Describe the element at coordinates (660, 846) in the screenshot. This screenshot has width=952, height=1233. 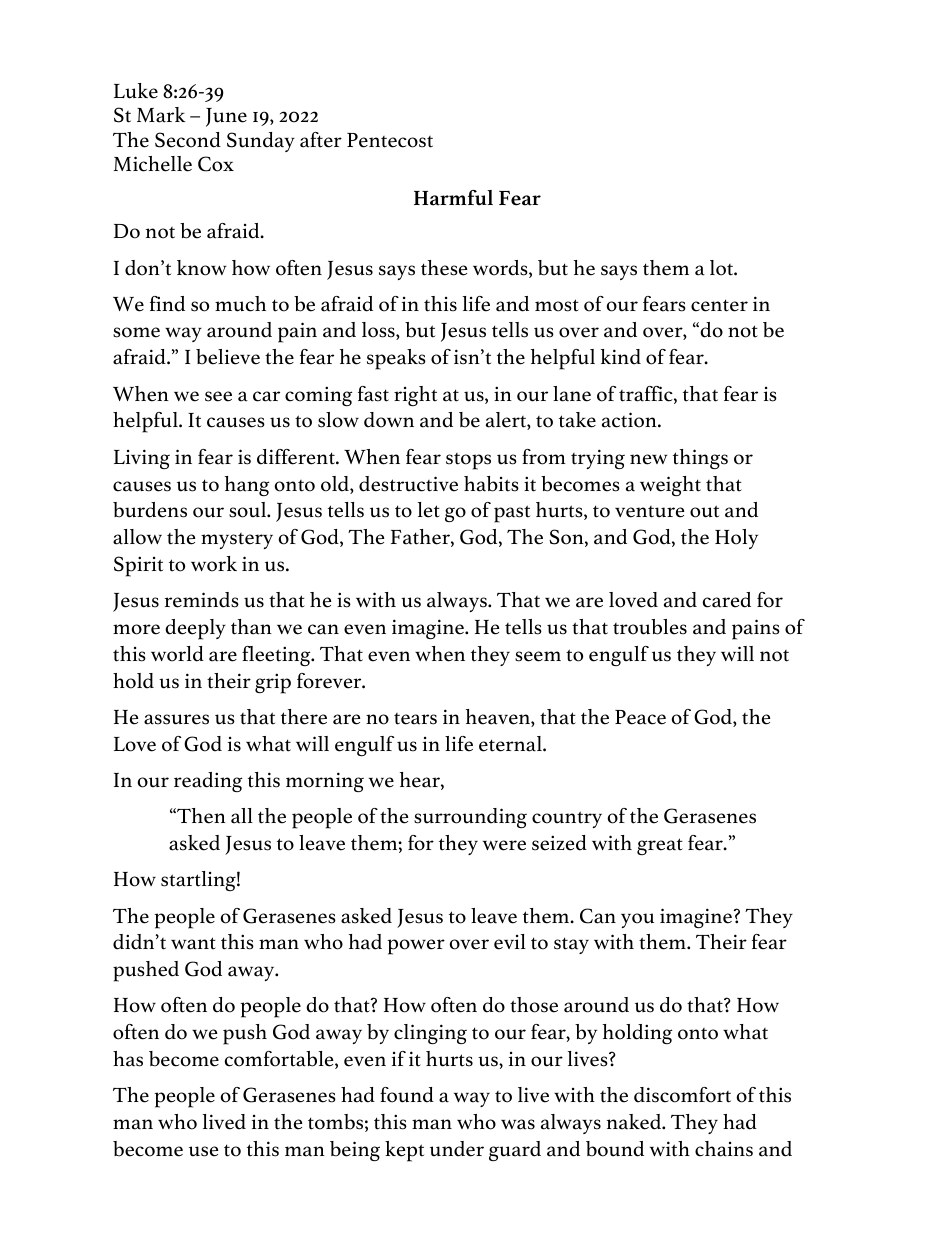
I see `great` at that location.
